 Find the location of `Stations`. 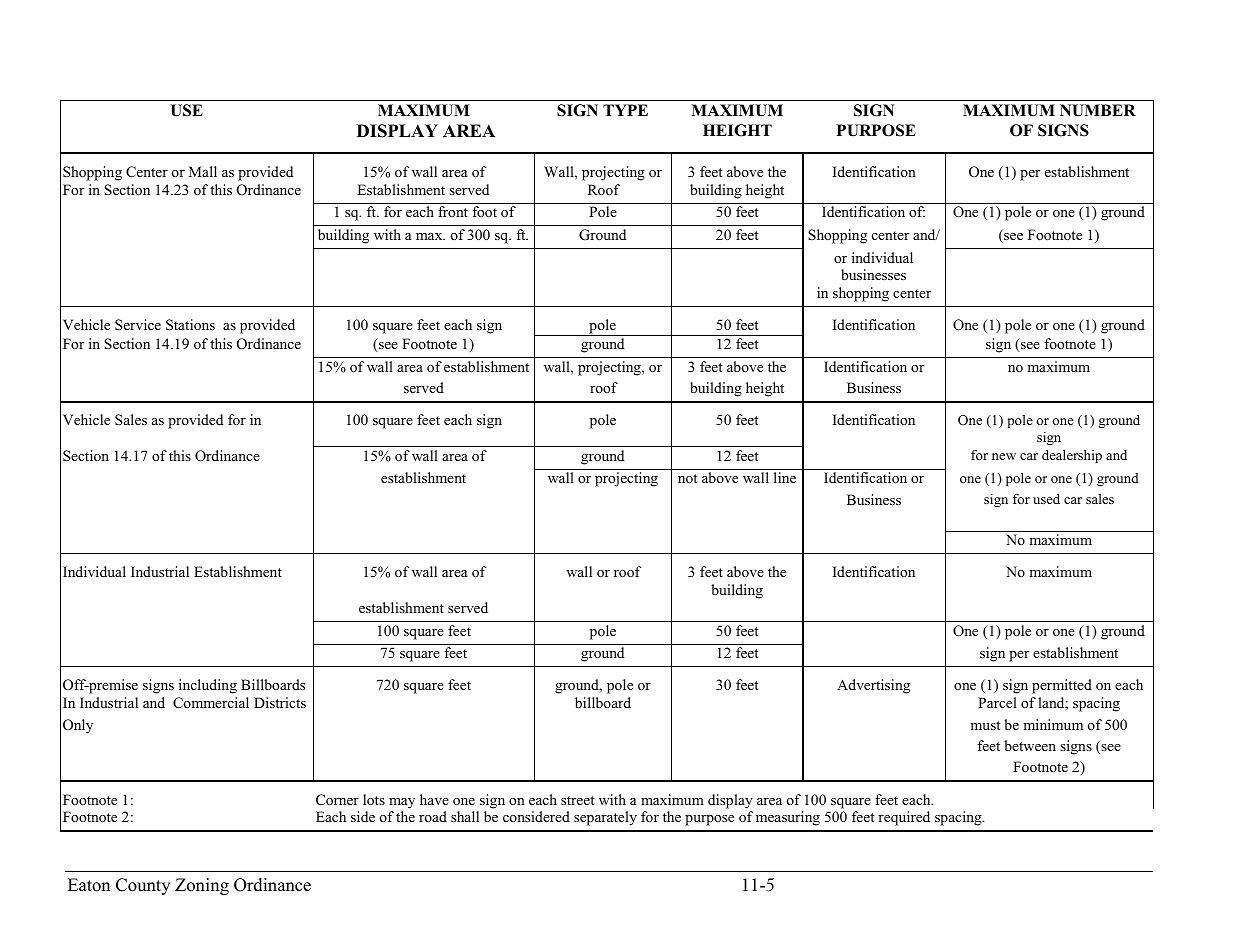

Stations is located at coordinates (190, 325).
